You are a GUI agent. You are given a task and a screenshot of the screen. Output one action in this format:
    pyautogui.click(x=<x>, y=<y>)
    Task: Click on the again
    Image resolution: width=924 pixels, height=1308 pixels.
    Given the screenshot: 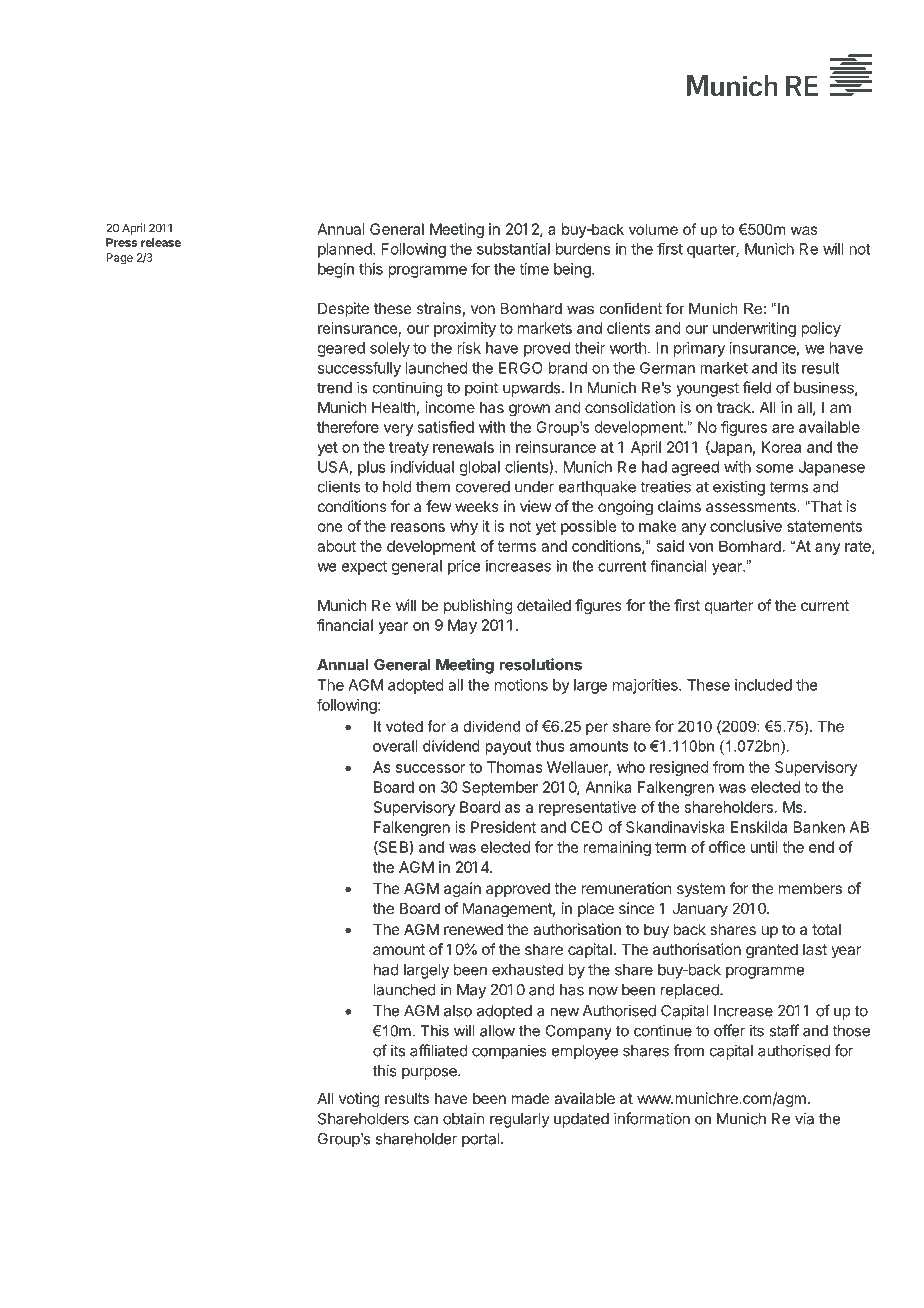 What is the action you would take?
    pyautogui.click(x=462, y=890)
